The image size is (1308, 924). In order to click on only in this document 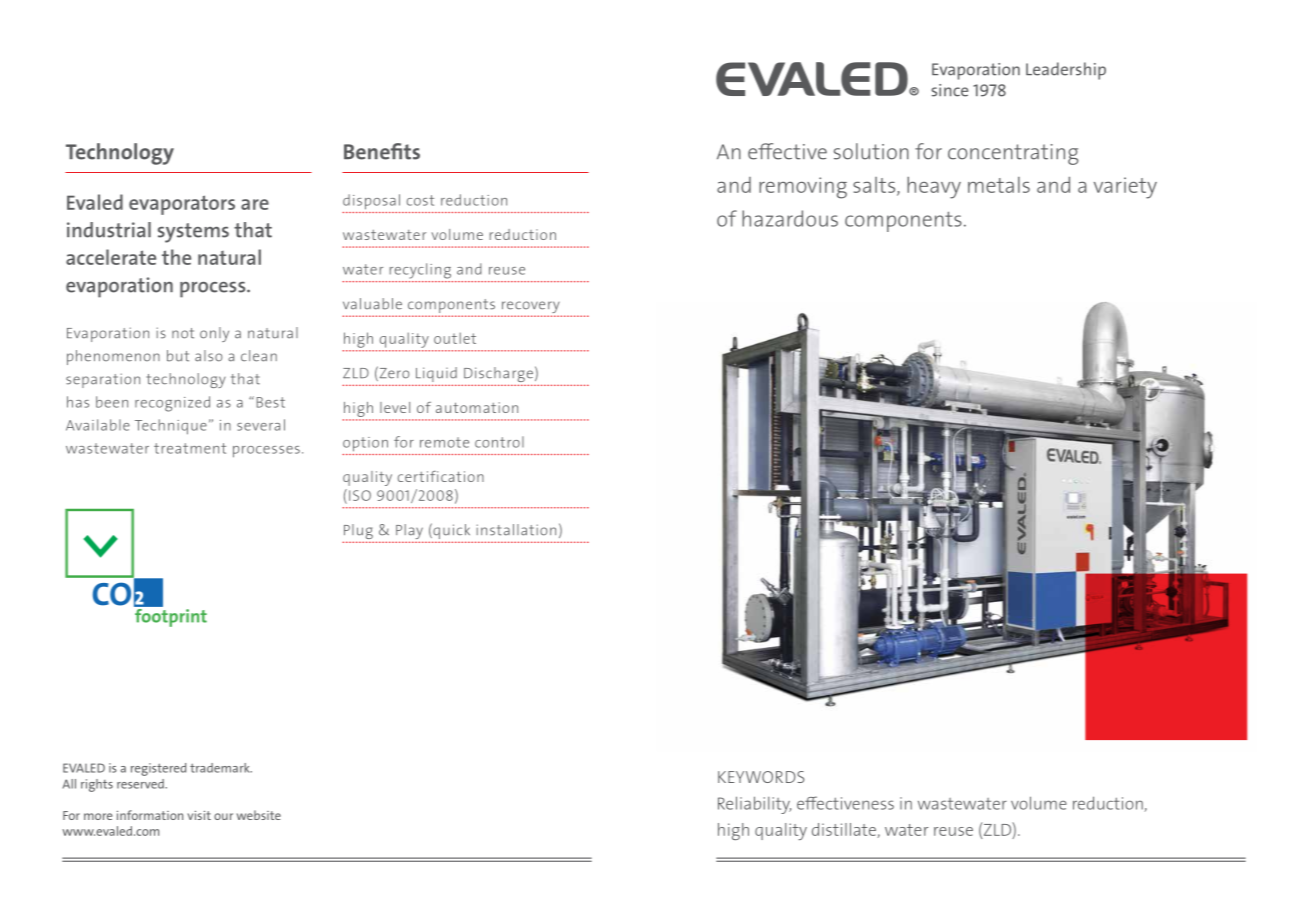, I will do `click(214, 334)`.
